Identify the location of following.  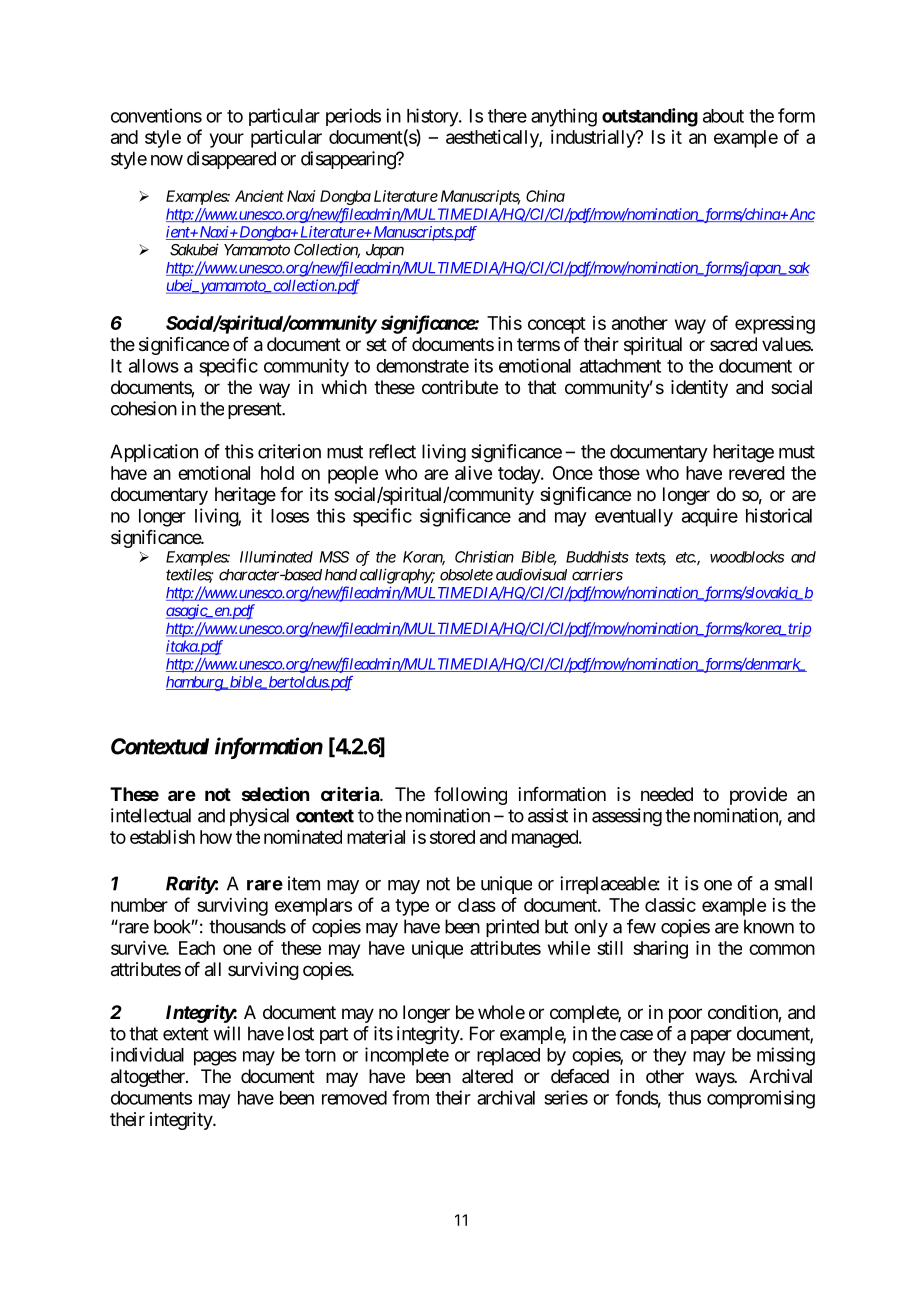
(470, 796).
